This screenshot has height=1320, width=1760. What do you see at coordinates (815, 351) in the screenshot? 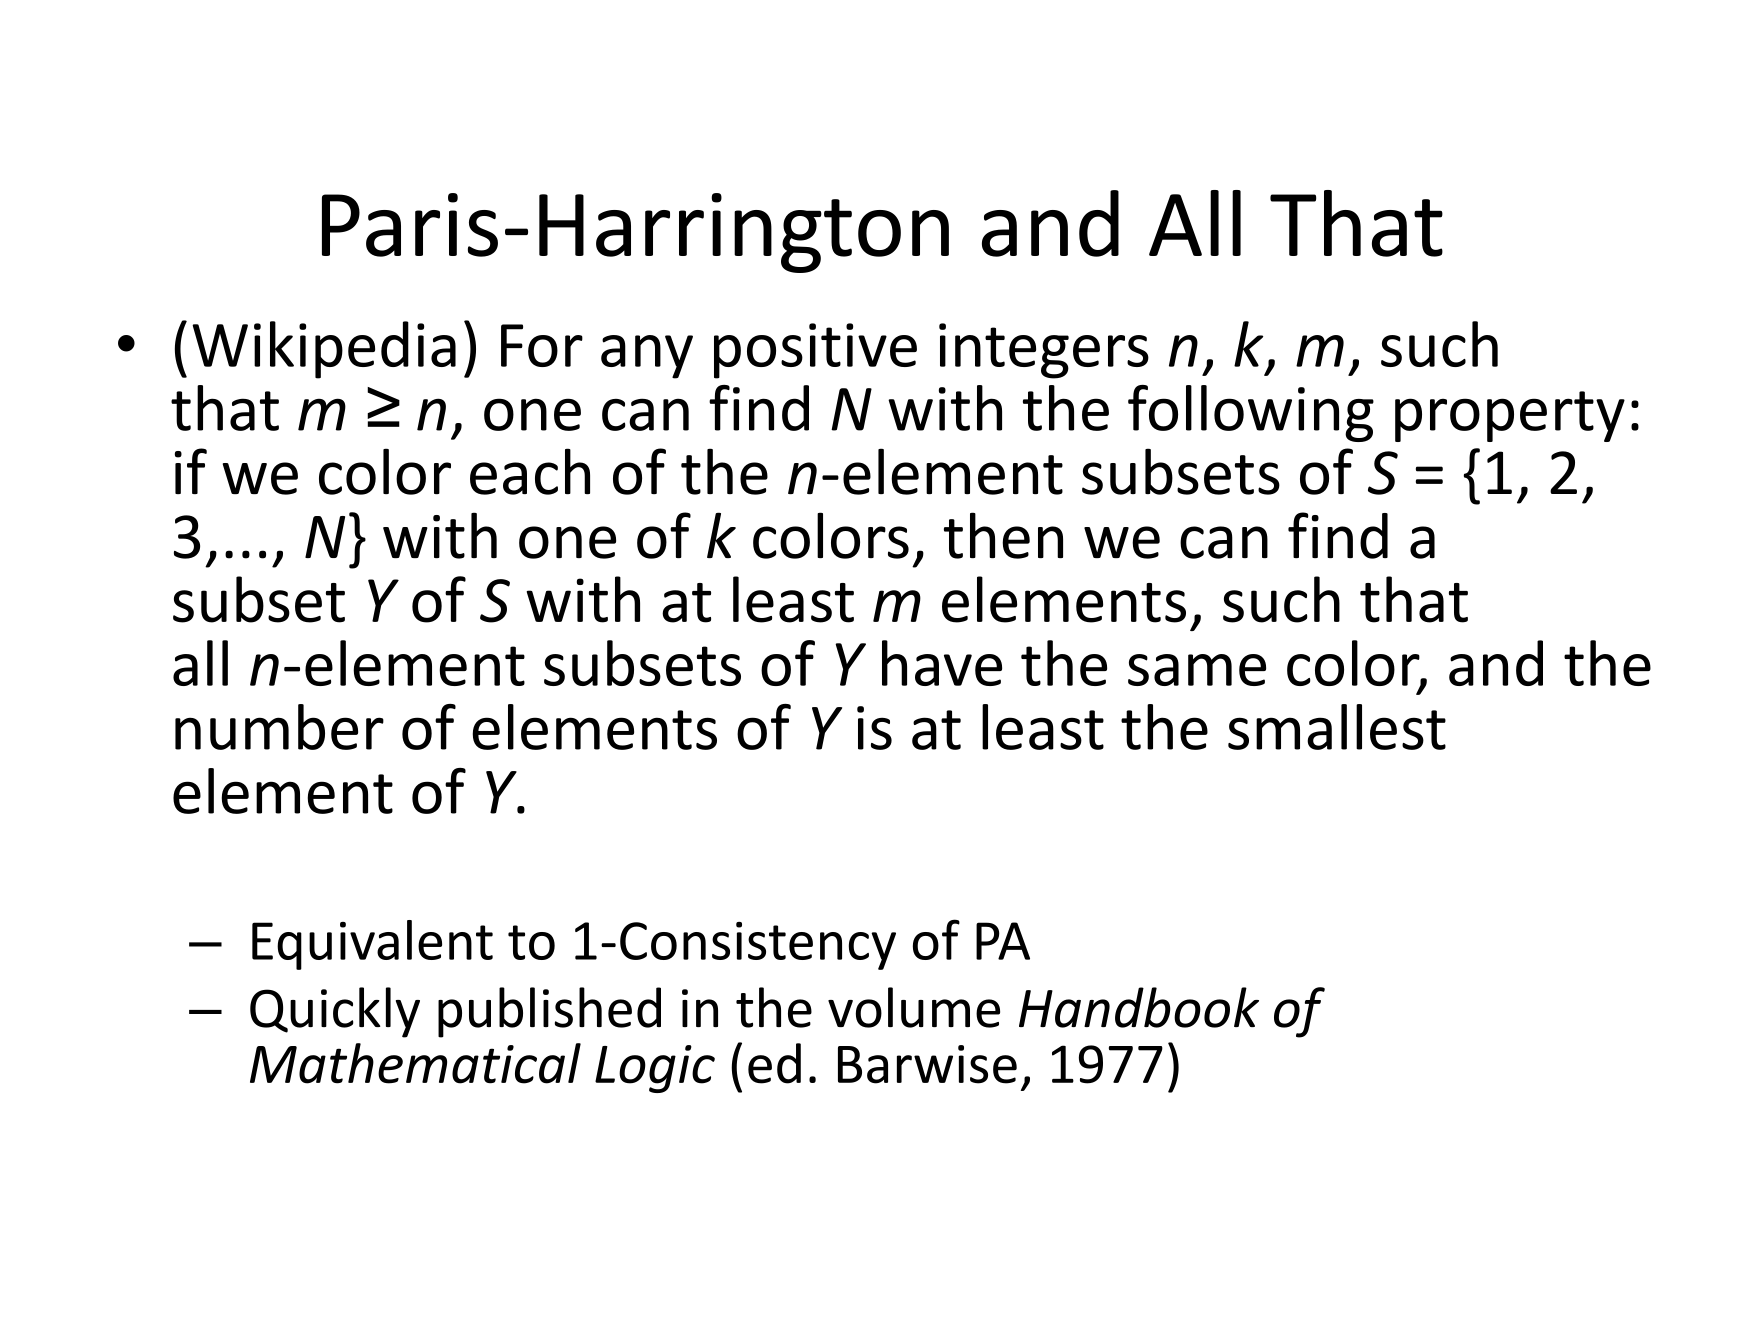
I see `positive` at bounding box center [815, 351].
